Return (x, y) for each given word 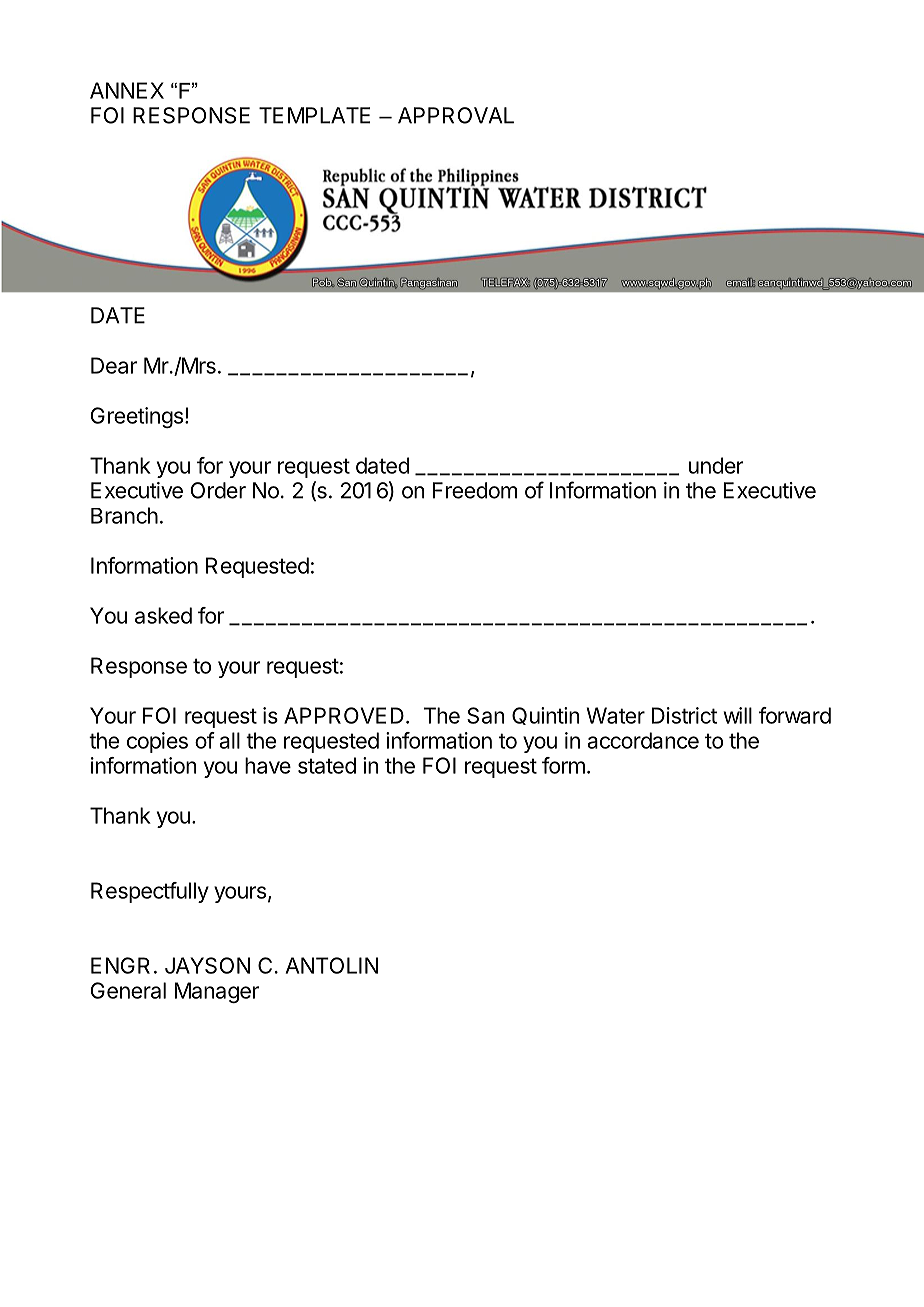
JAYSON (207, 965)
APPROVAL (456, 115)
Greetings (137, 417)
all (229, 740)
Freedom (475, 490)
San (485, 715)
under (716, 465)
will (737, 715)
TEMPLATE (314, 115)
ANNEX (127, 90)
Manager (217, 992)
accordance (643, 740)
